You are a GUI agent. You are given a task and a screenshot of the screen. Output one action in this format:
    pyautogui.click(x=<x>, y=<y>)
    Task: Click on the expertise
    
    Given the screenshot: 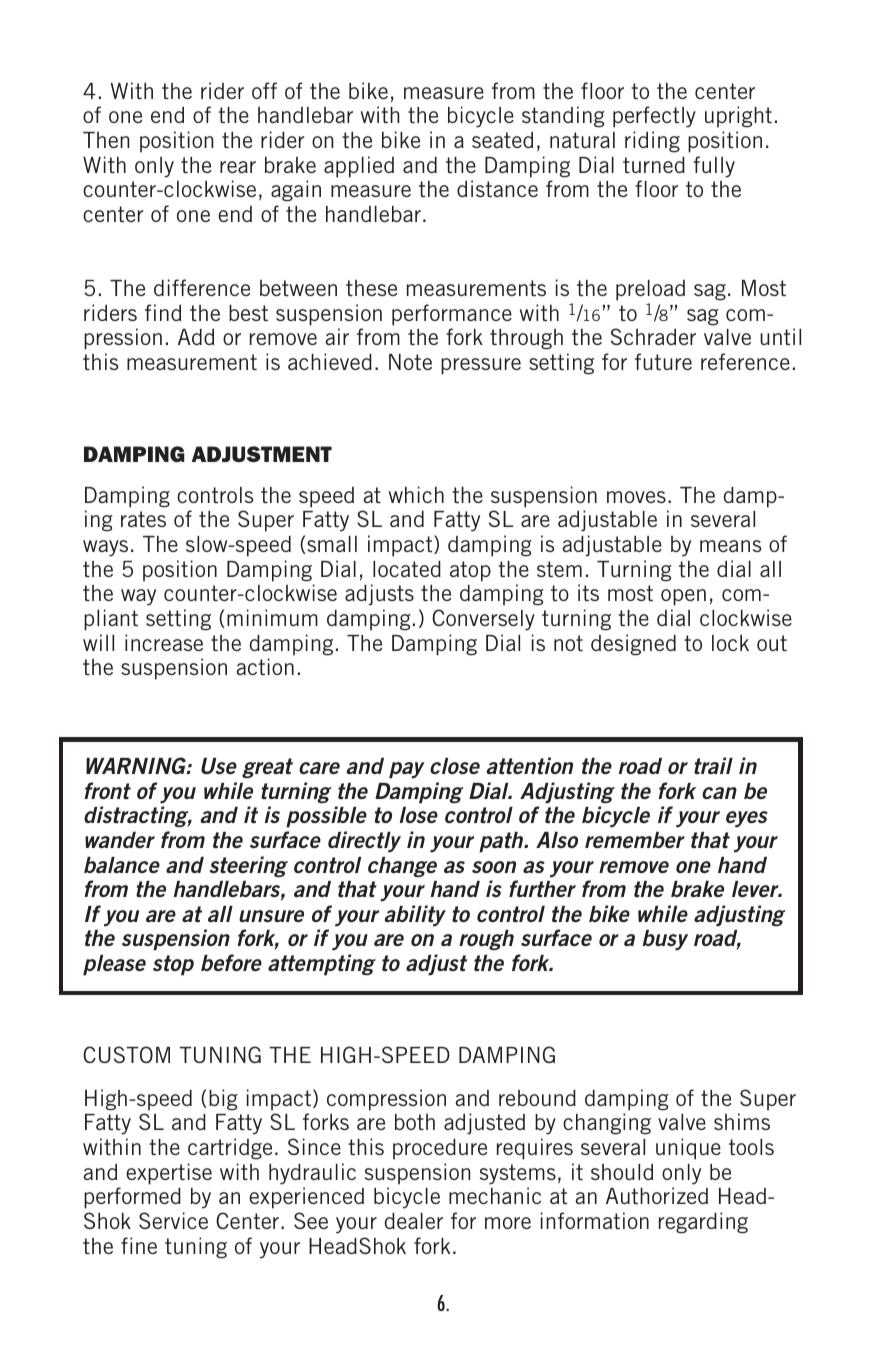 What is the action you would take?
    pyautogui.click(x=169, y=1174)
